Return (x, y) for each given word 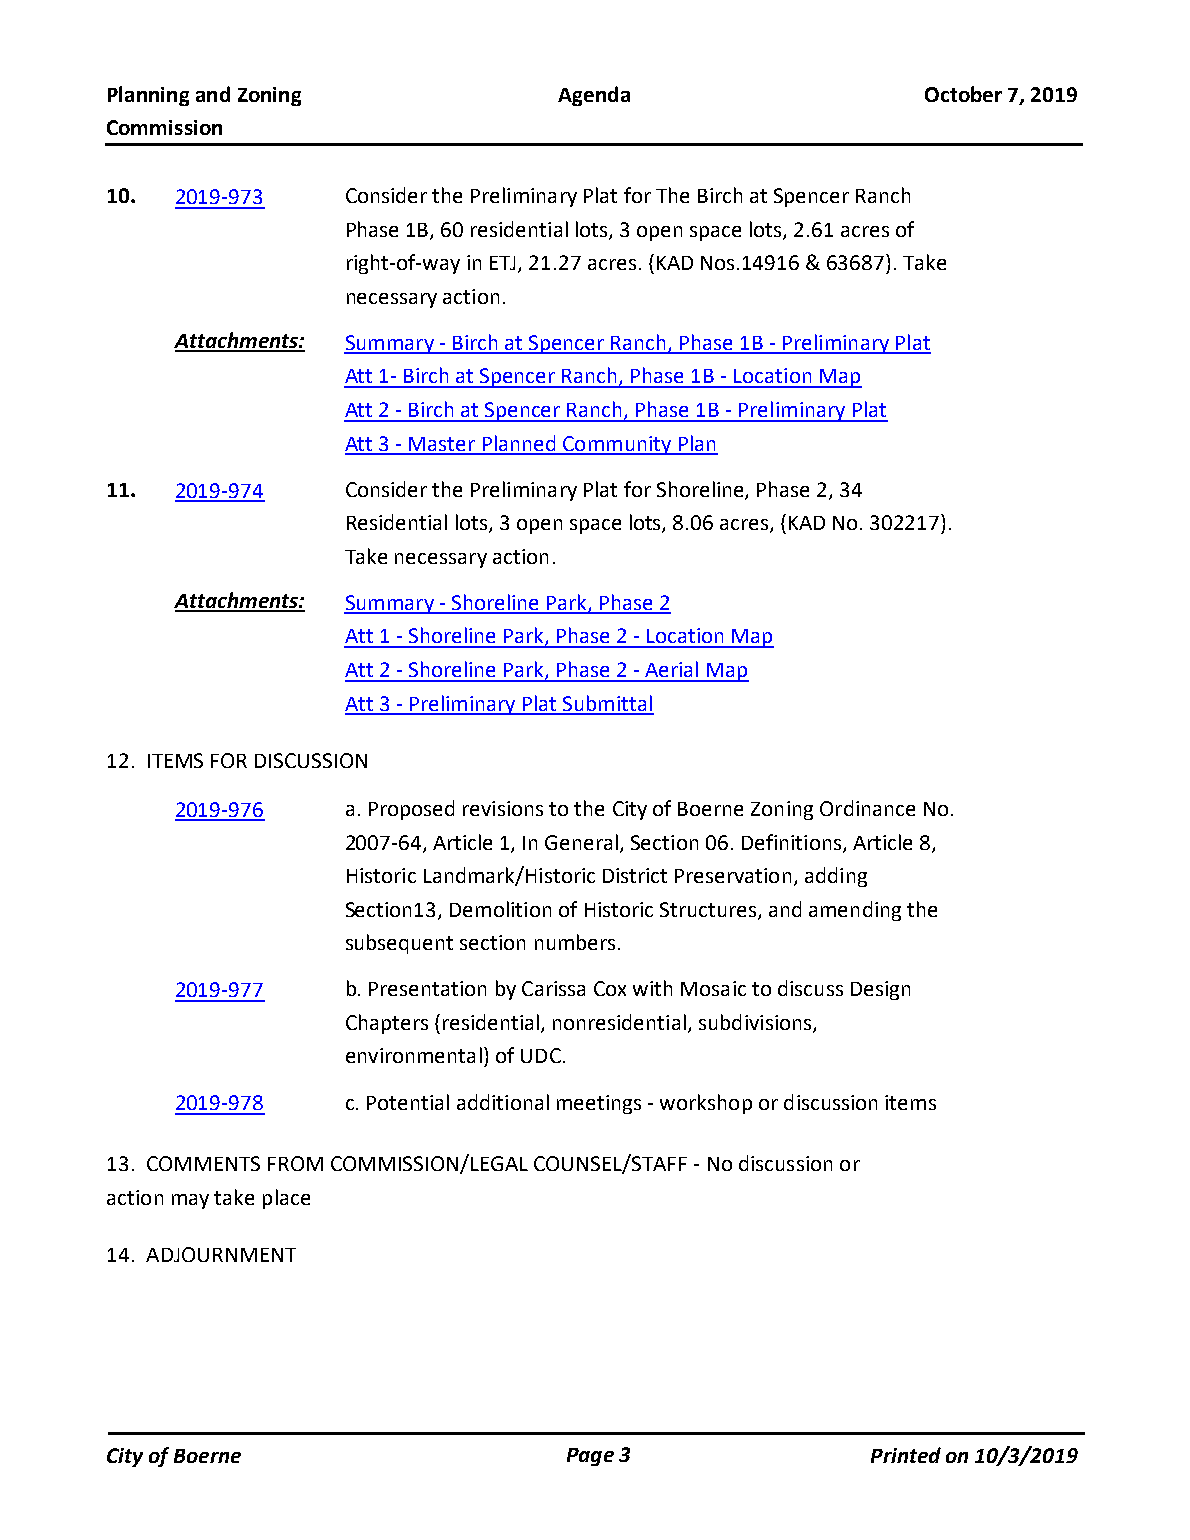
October (963, 94)
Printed (906, 1455)
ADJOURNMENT (221, 1254)
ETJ (504, 264)
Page (590, 1457)
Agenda (594, 96)
